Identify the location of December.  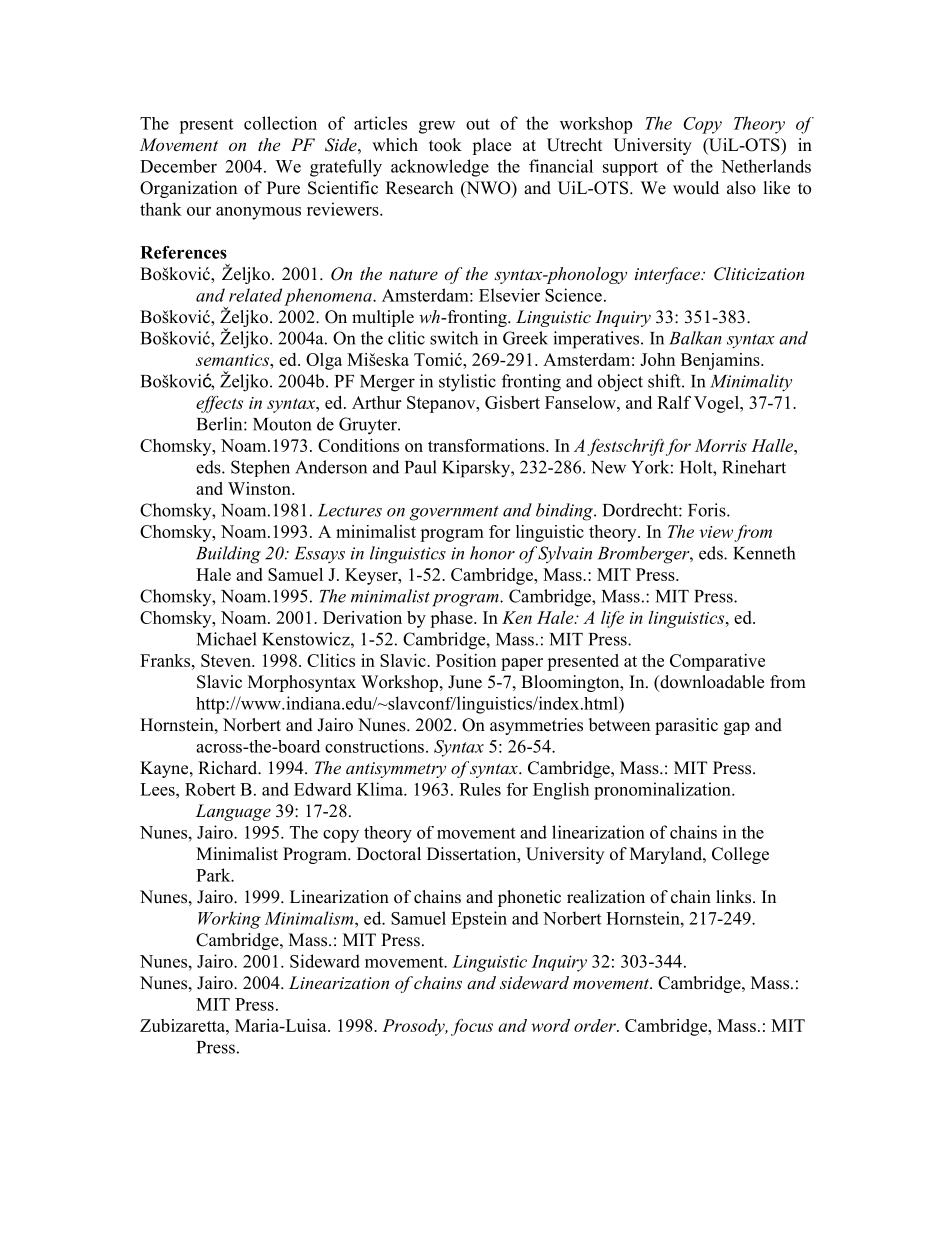
(178, 166).
